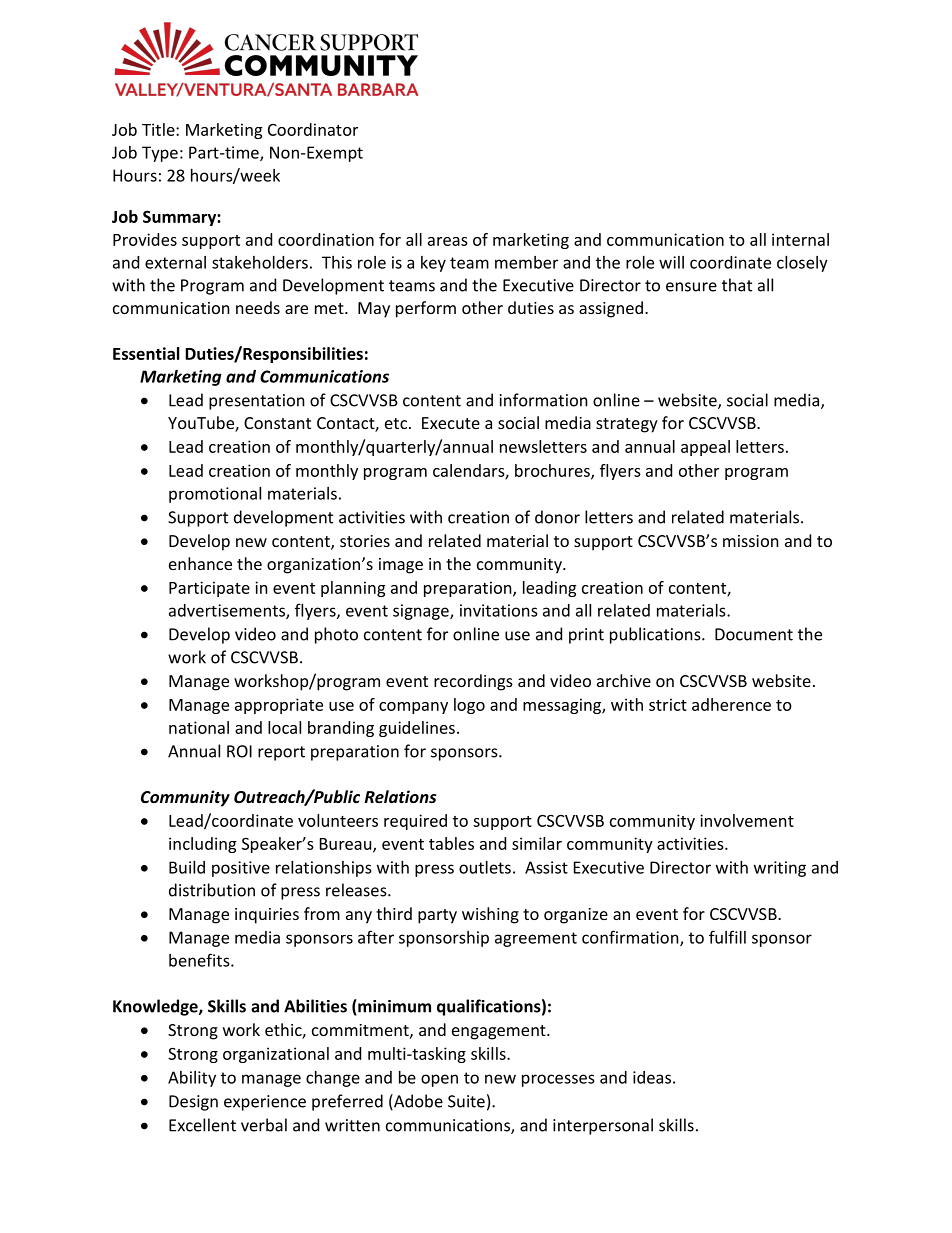 This image has width=952, height=1233. Describe the element at coordinates (737, 285) in the image. I see `that` at that location.
